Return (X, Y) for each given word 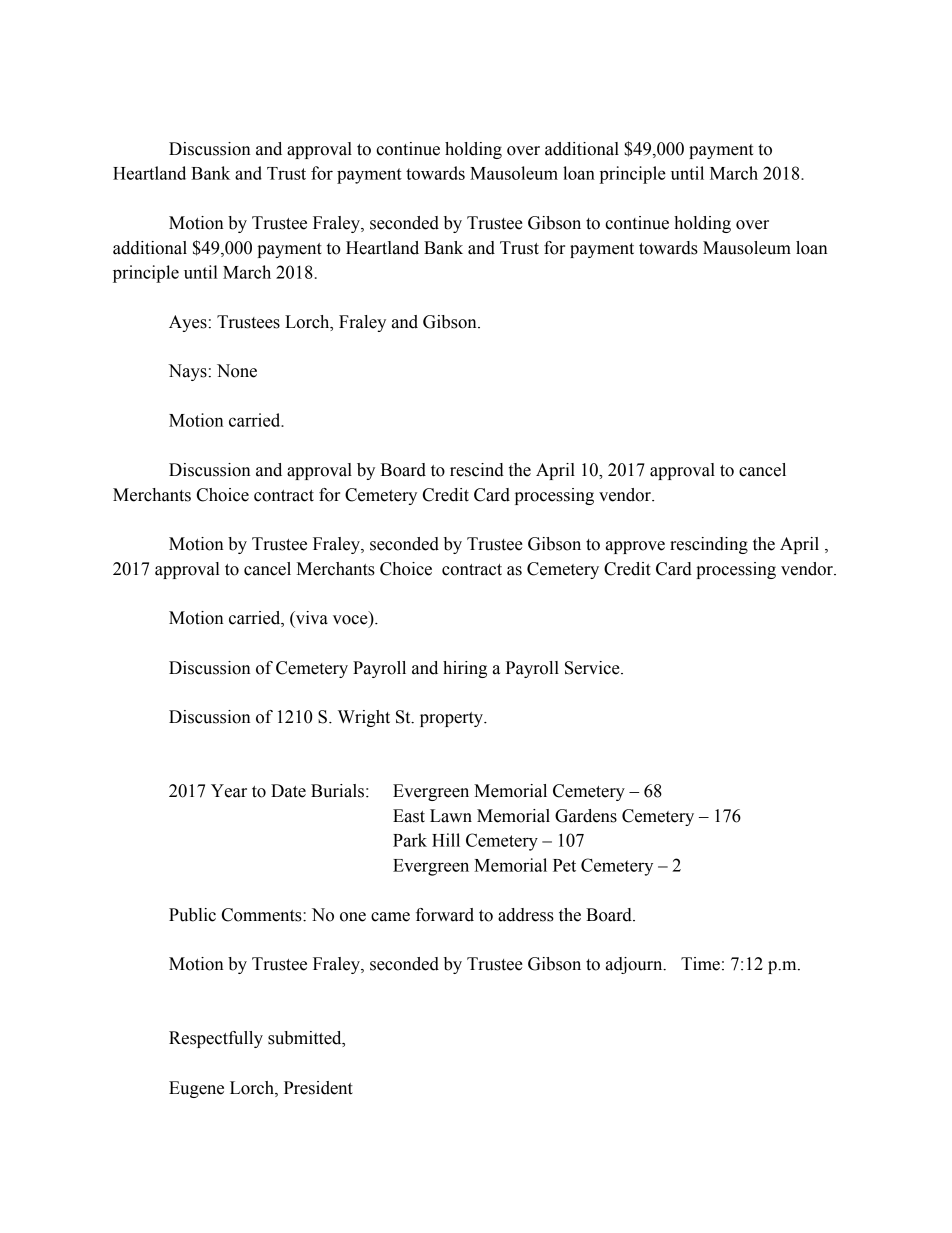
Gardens (586, 816)
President (318, 1088)
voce (351, 621)
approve (635, 547)
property (452, 719)
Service (593, 668)
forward (445, 915)
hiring (465, 669)
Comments (263, 915)
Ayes (188, 323)
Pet (564, 865)
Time (700, 964)
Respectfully (216, 1039)
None (237, 371)
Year (229, 791)
